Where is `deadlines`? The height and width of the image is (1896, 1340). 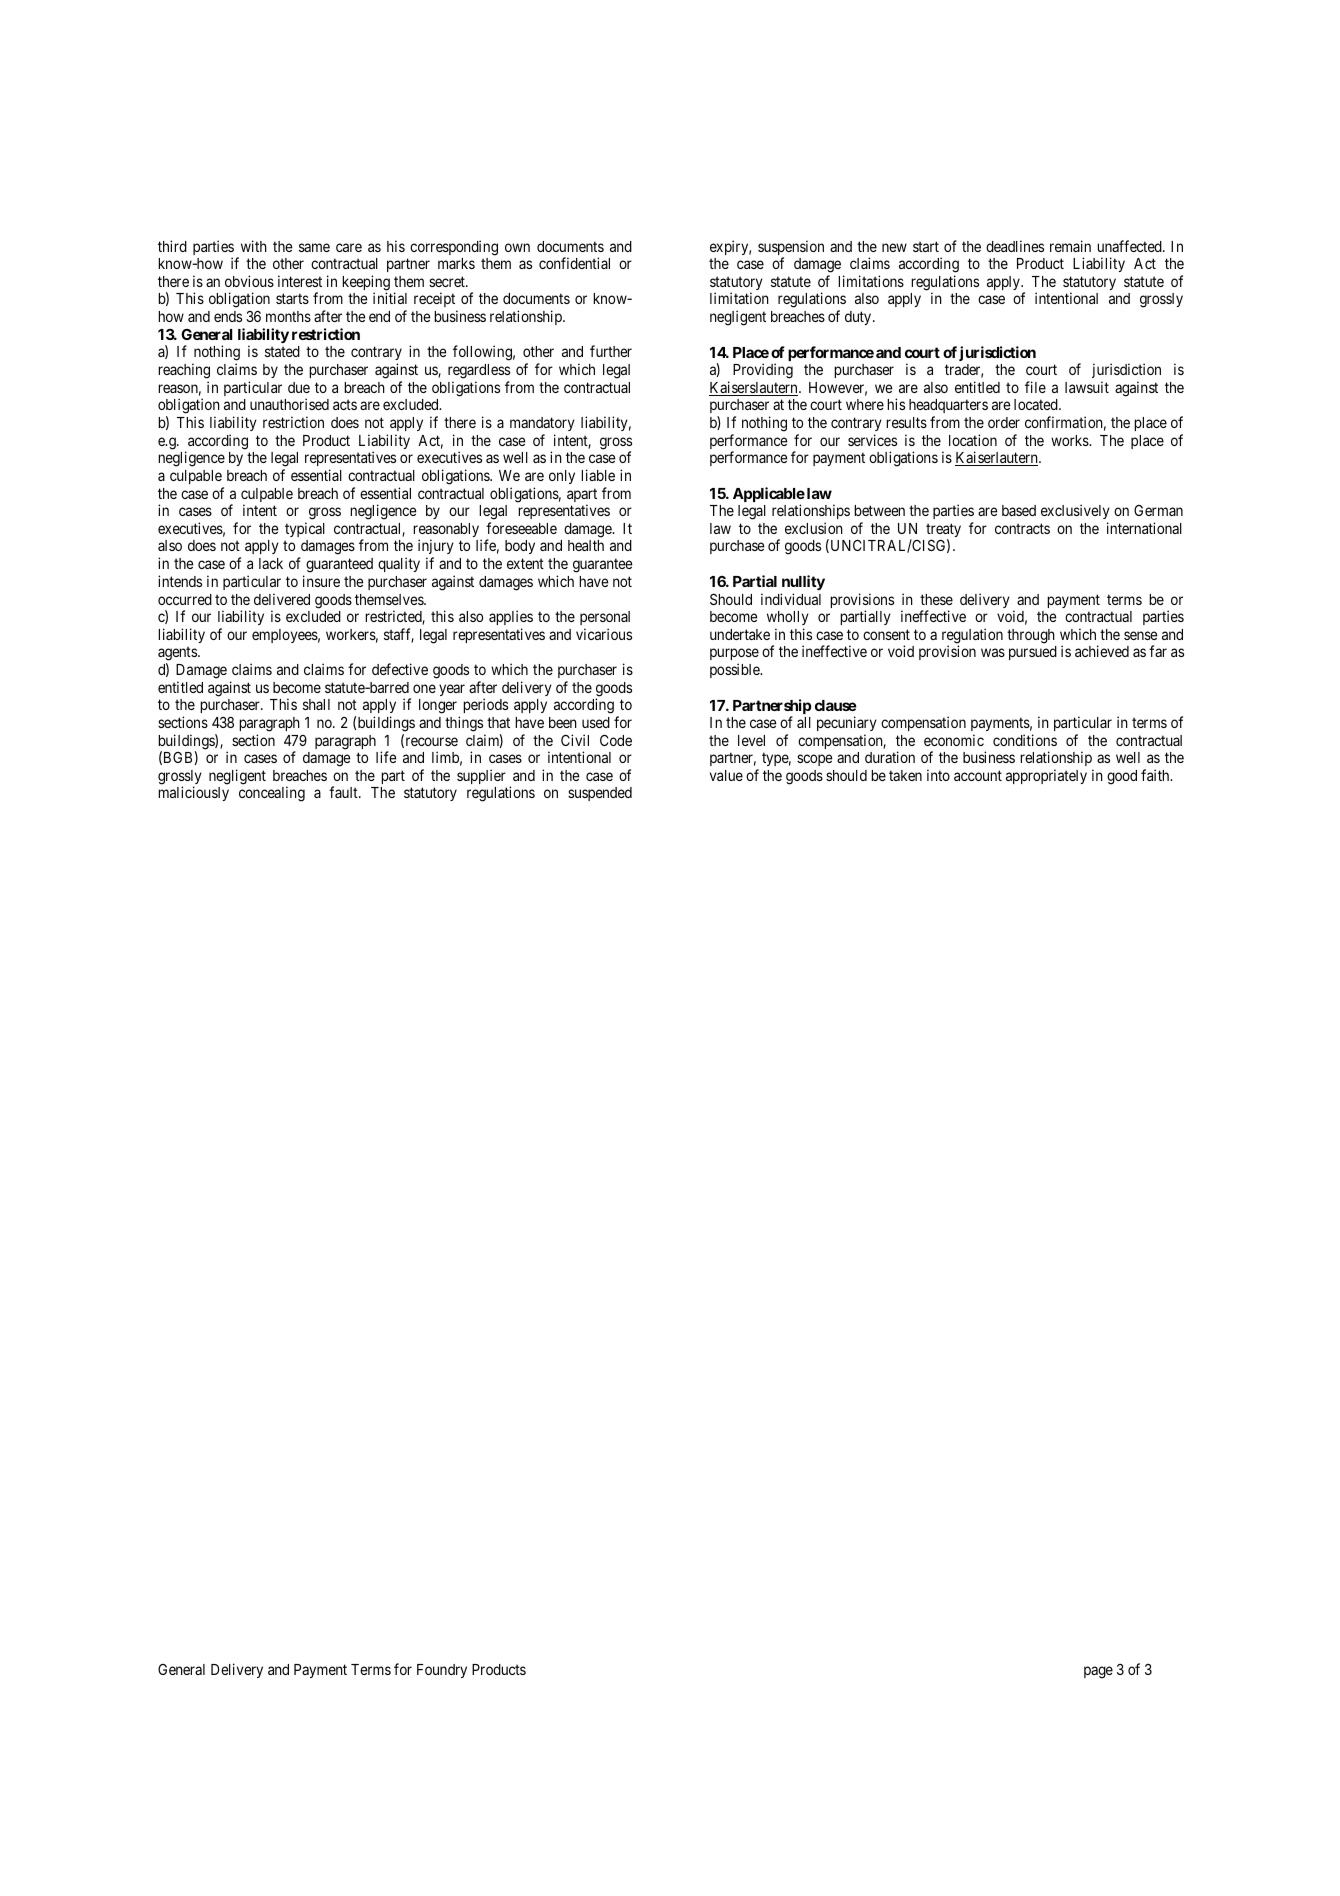 deadlines is located at coordinates (1015, 246).
